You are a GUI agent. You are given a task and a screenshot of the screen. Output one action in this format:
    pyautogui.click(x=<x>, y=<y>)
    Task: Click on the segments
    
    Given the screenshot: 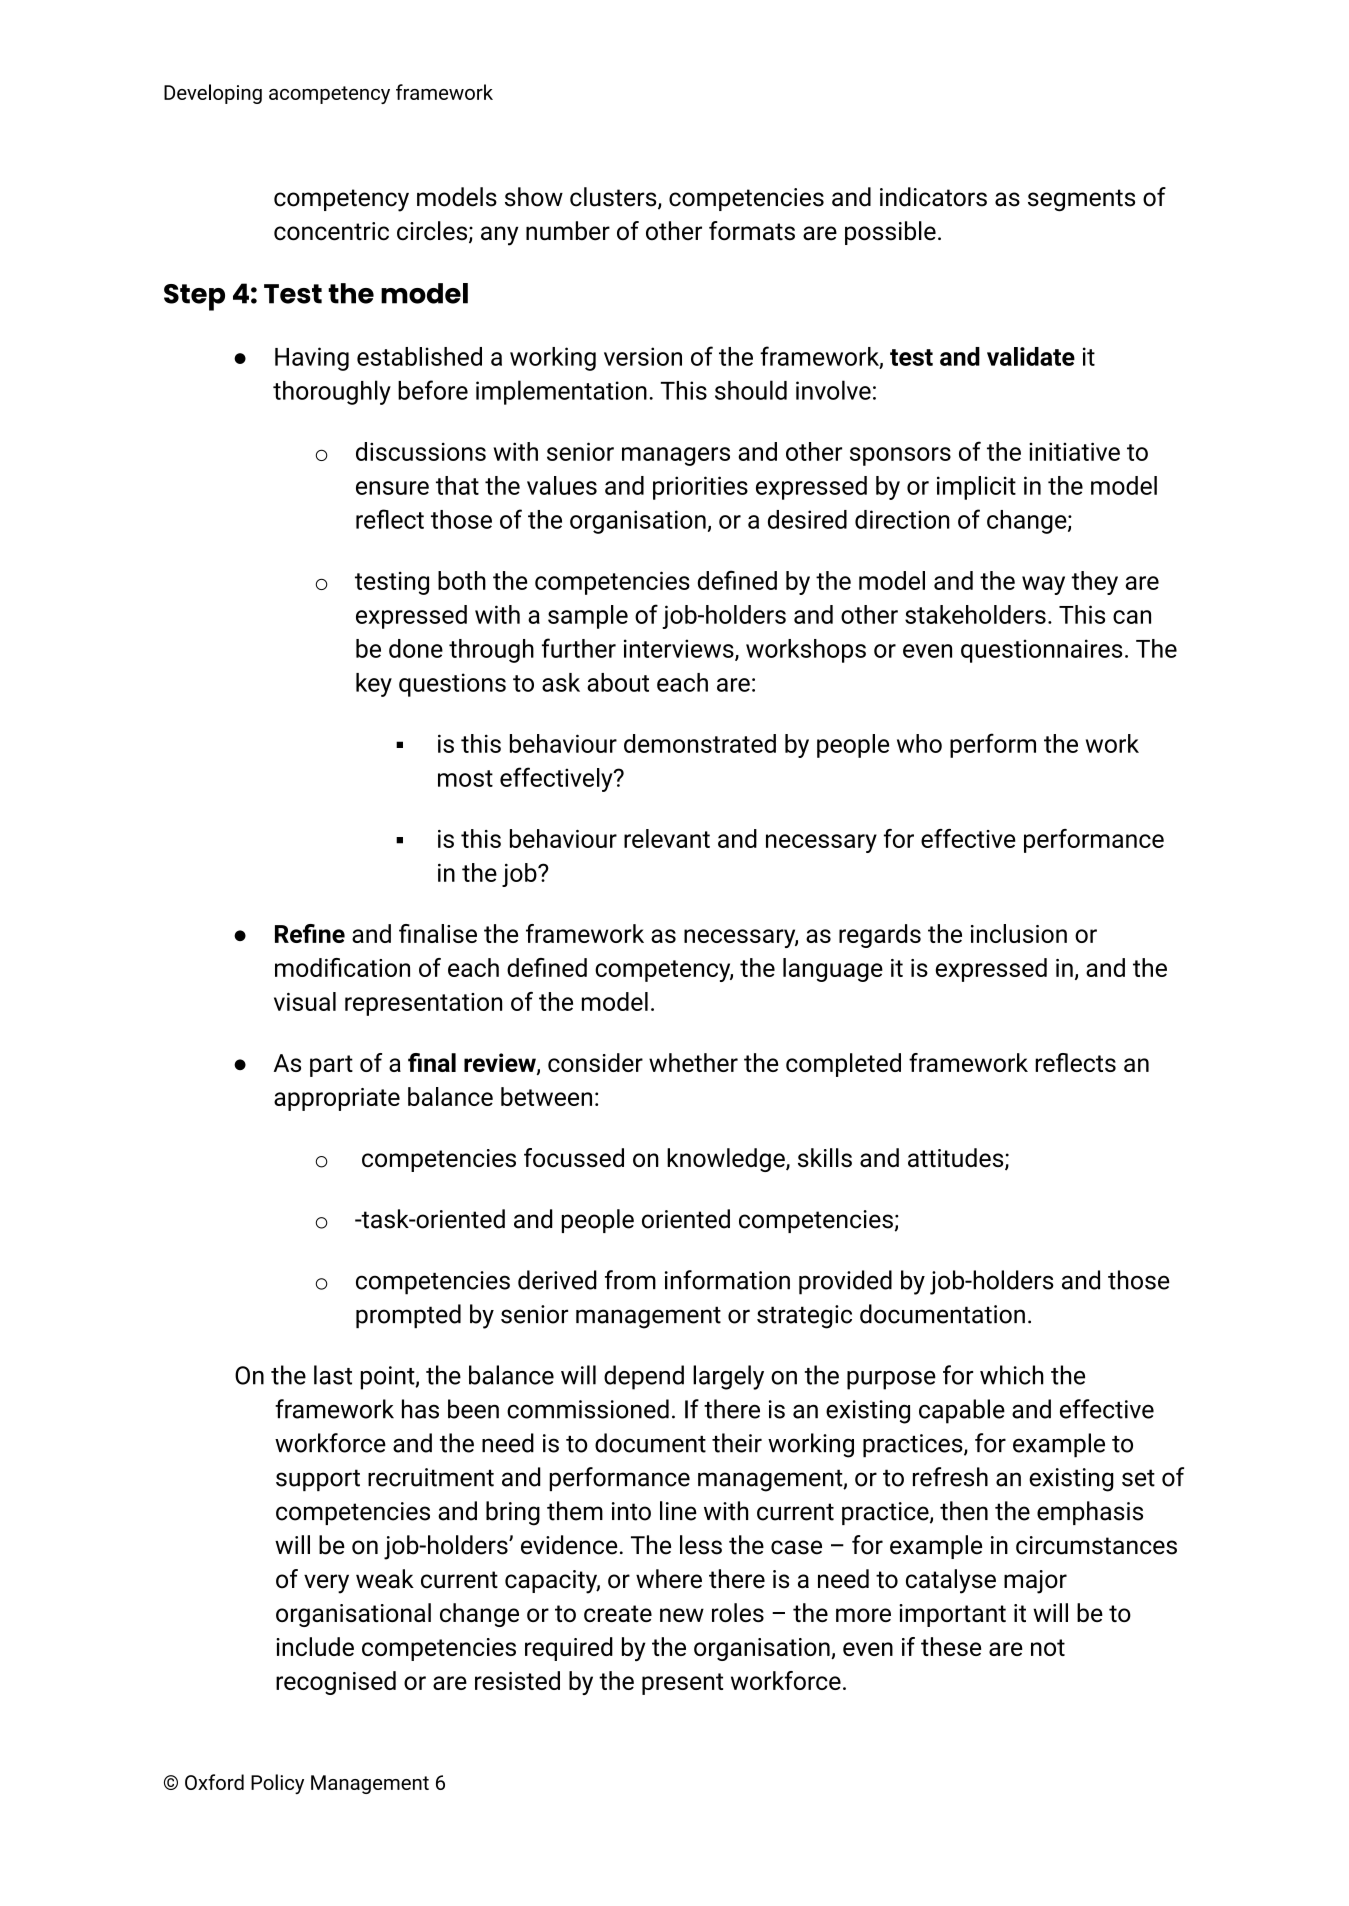 What is the action you would take?
    pyautogui.click(x=1081, y=200)
